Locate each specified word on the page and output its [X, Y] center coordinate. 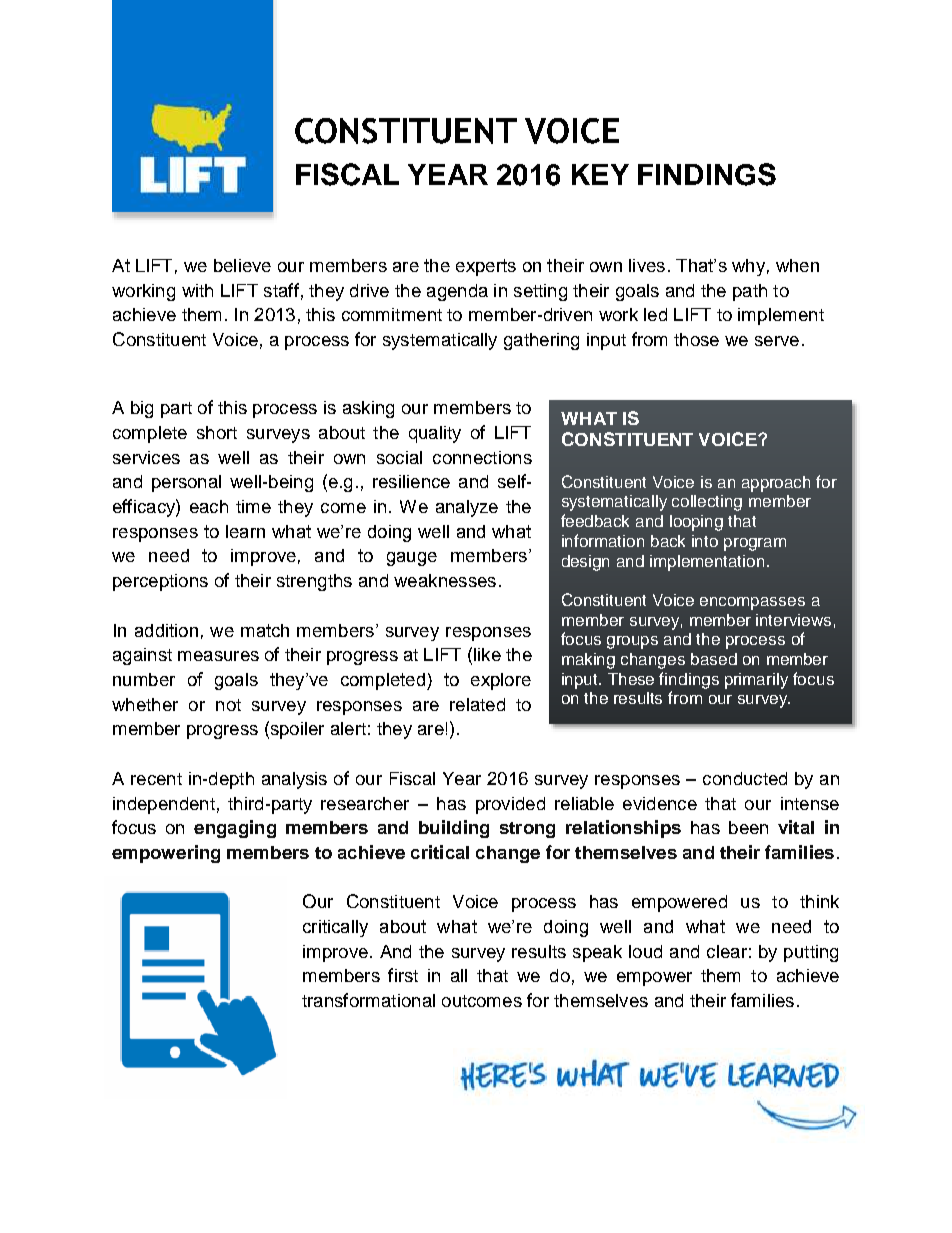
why [748, 267]
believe [242, 265]
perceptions [160, 582]
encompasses [752, 603]
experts [486, 267]
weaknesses [445, 580]
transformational [368, 1000]
